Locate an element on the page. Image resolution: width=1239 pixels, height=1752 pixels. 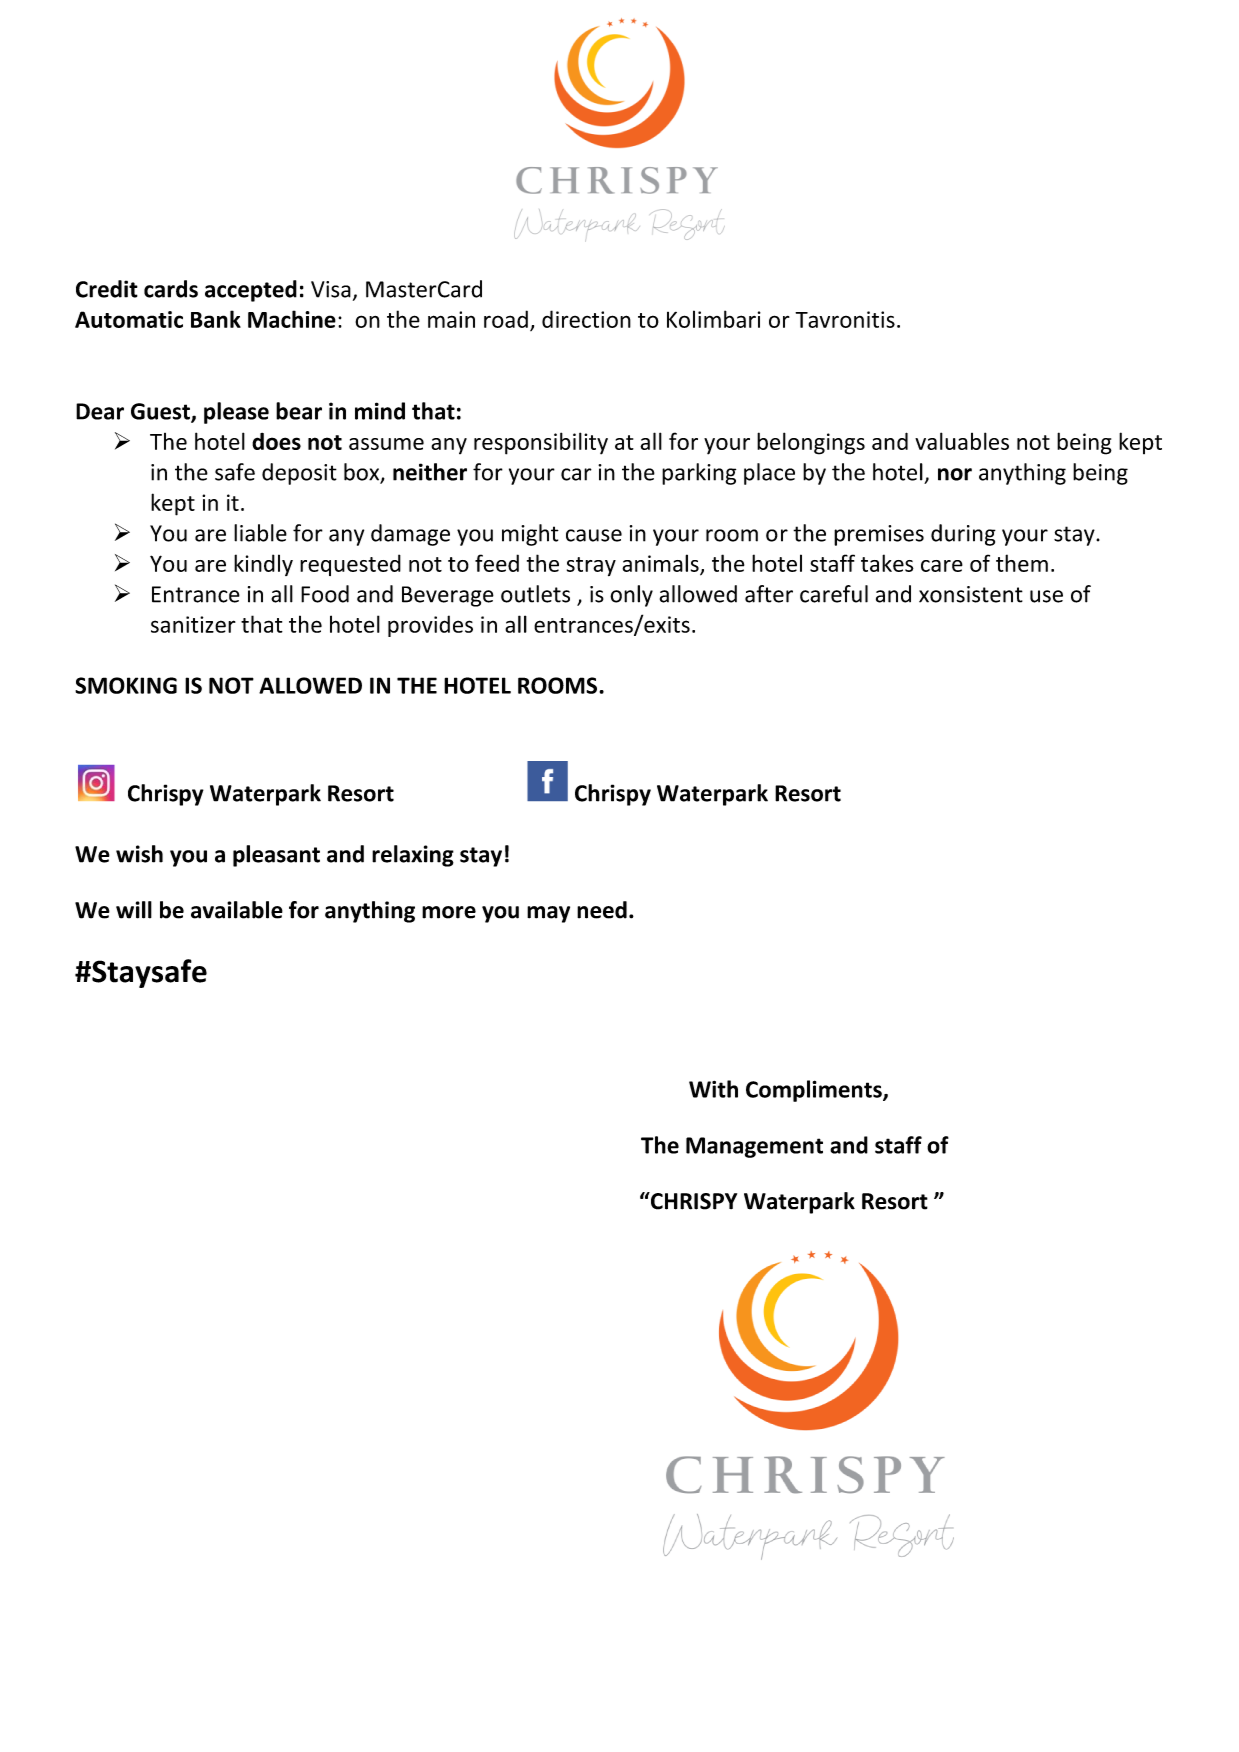
With is located at coordinates (713, 1089).
